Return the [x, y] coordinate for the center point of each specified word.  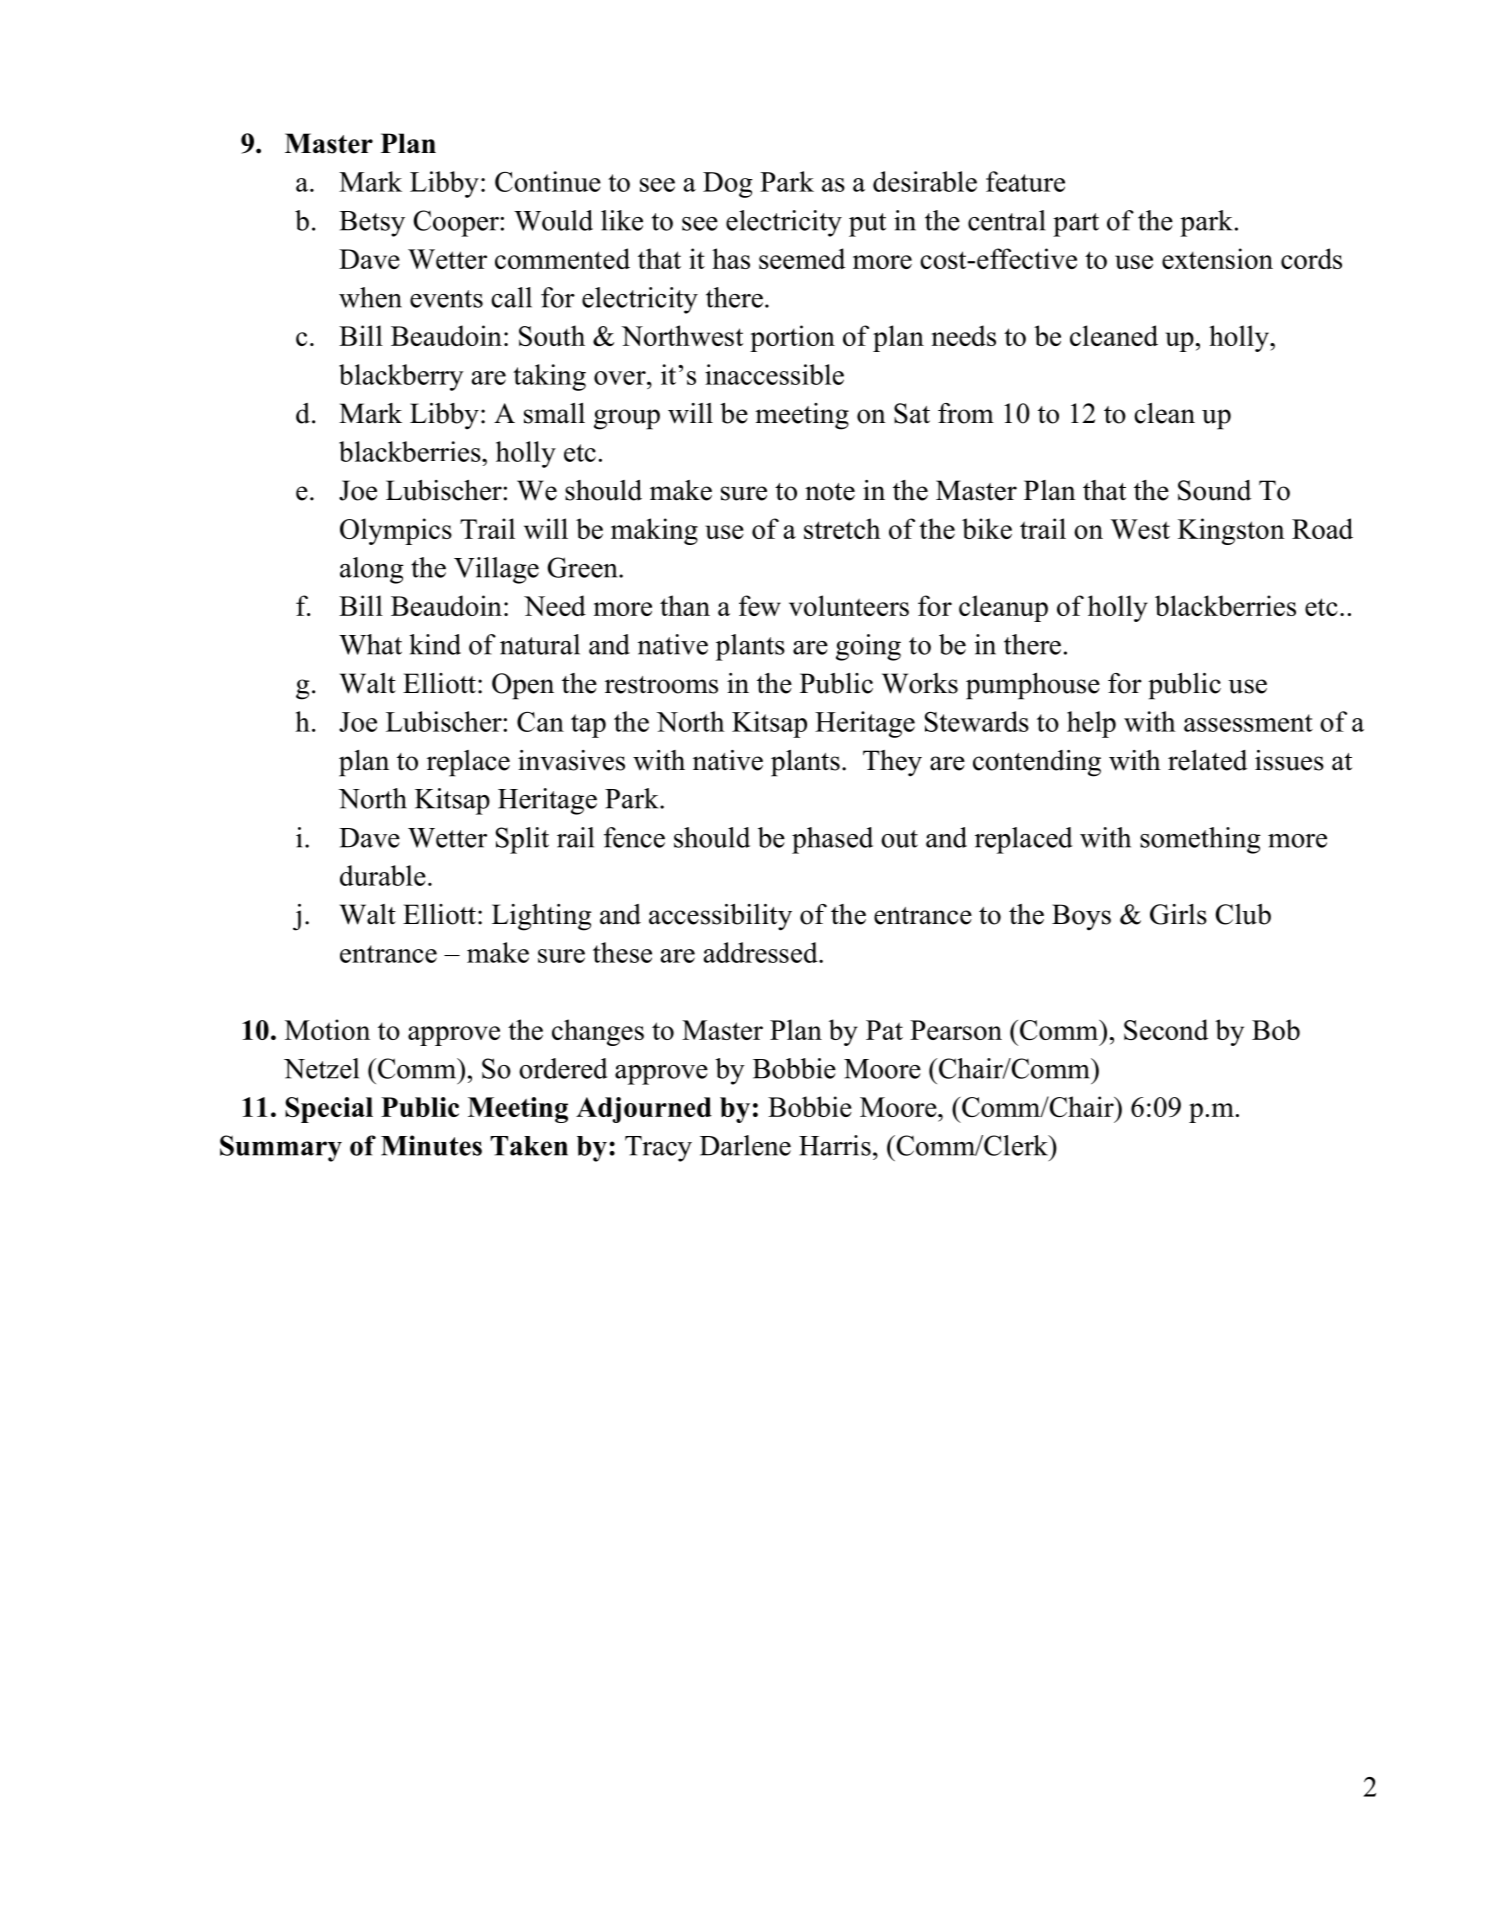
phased [832, 840]
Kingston [1231, 531]
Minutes [431, 1145]
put [867, 225]
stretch [842, 528]
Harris [835, 1145]
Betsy [372, 224]
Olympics [396, 531]
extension [1217, 258]
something [1200, 840]
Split [522, 840]
